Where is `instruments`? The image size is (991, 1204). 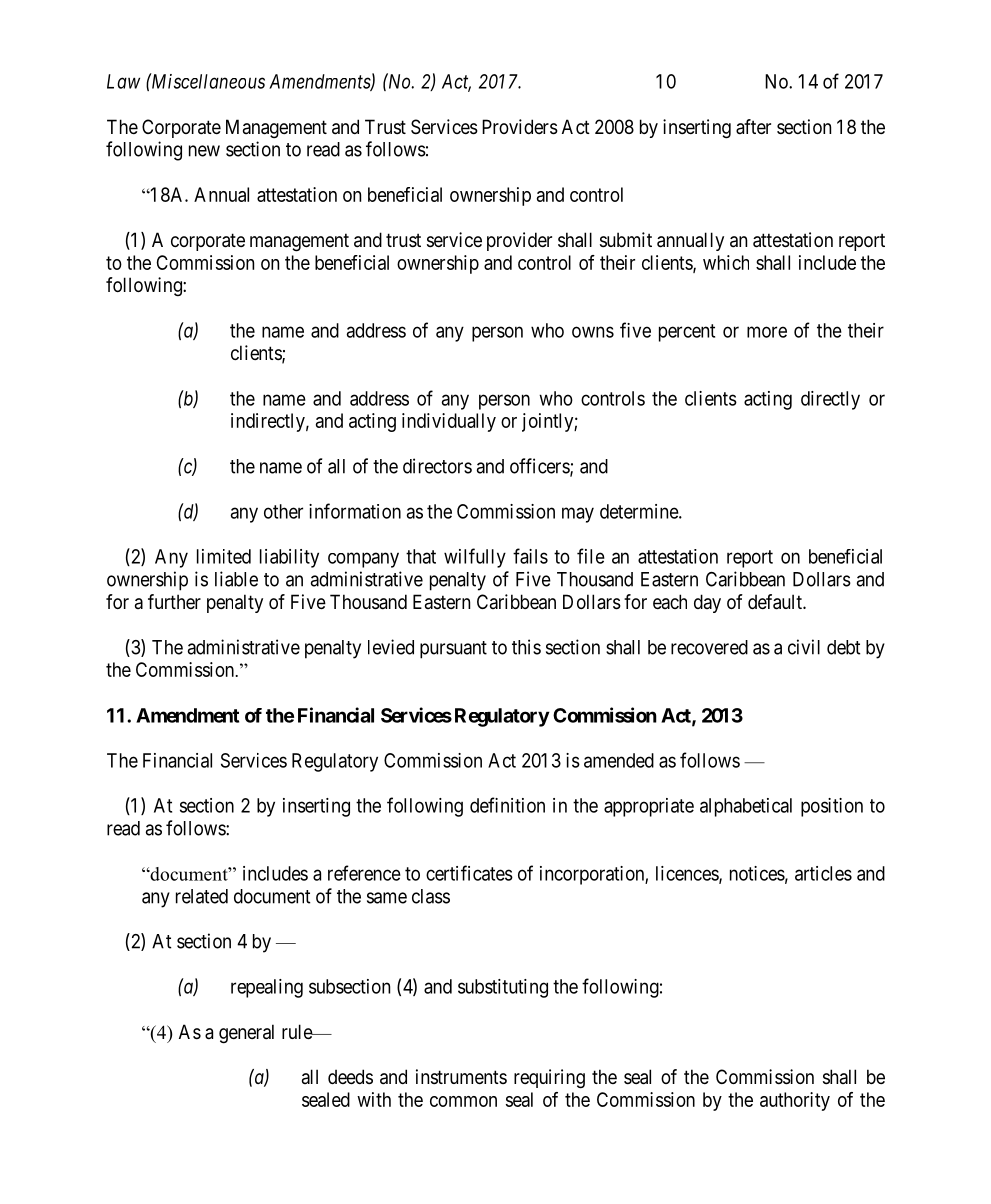
instruments is located at coordinates (461, 1077).
